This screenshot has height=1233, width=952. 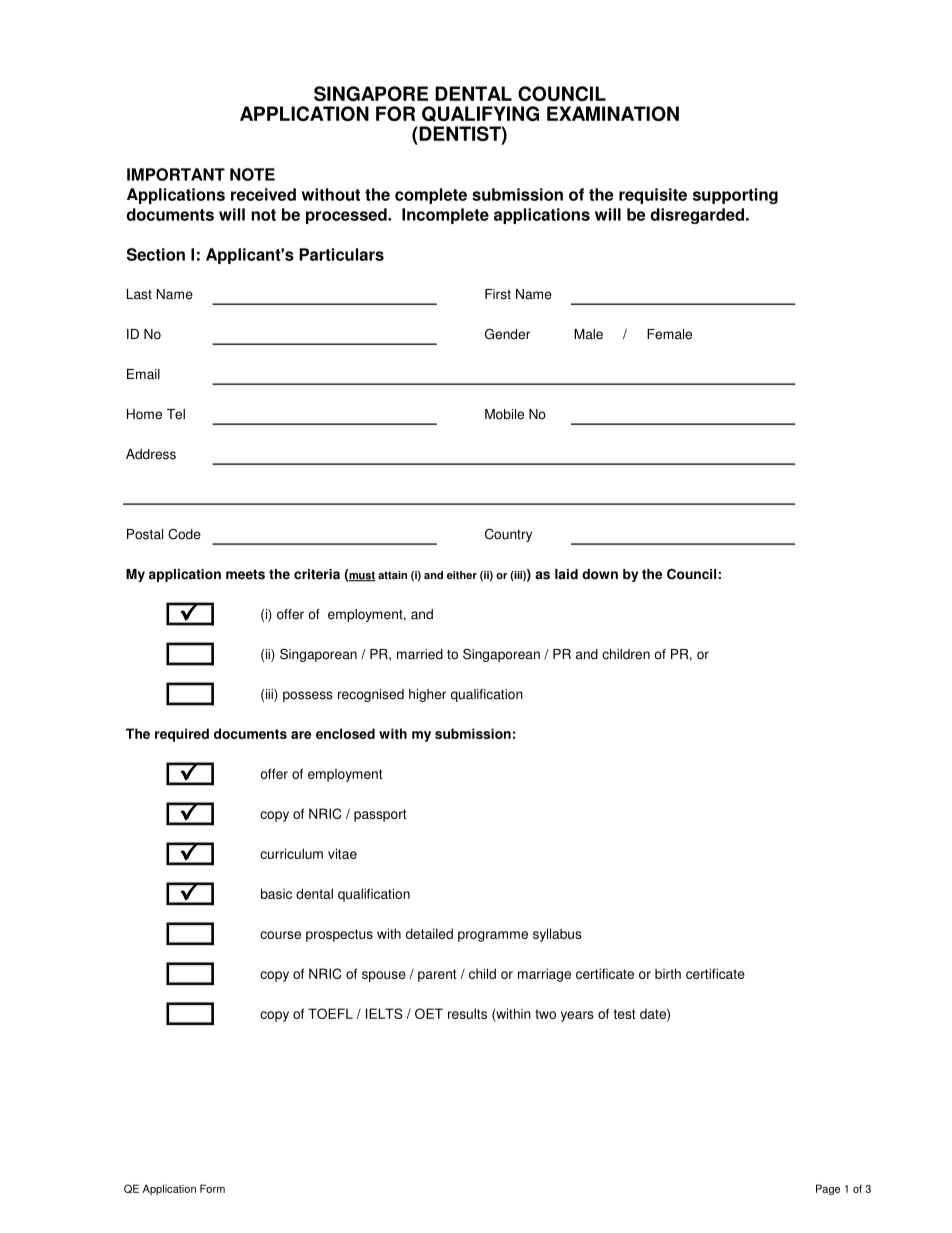 What do you see at coordinates (420, 654) in the screenshot?
I see `married` at bounding box center [420, 654].
